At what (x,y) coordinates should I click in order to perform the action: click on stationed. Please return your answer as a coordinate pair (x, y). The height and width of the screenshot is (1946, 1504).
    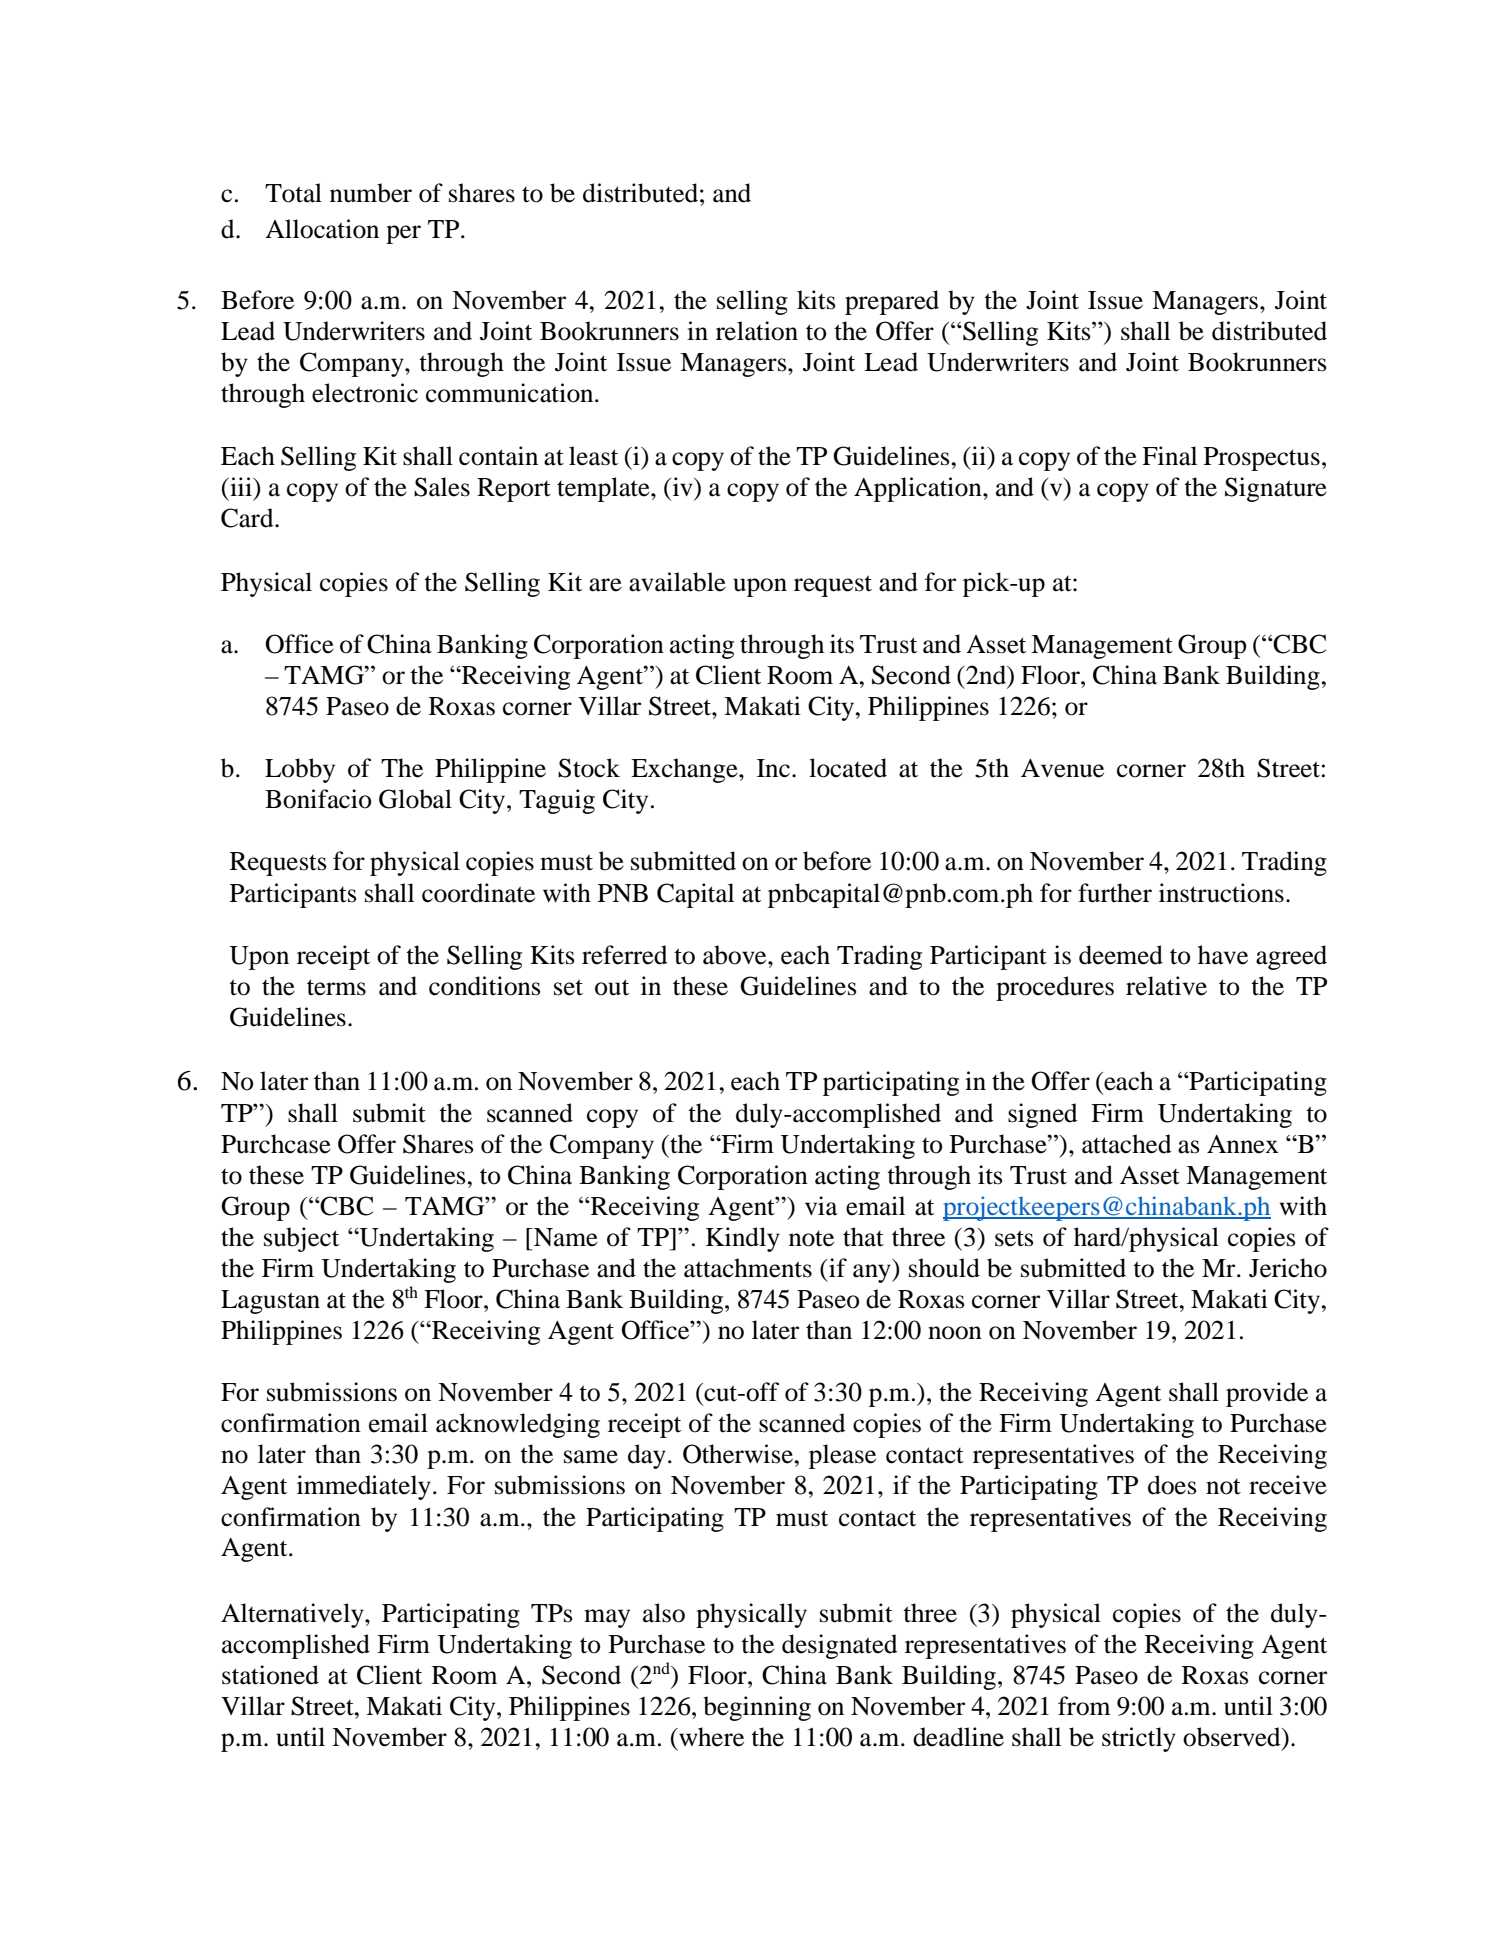
    Looking at the image, I should click on (270, 1675).
